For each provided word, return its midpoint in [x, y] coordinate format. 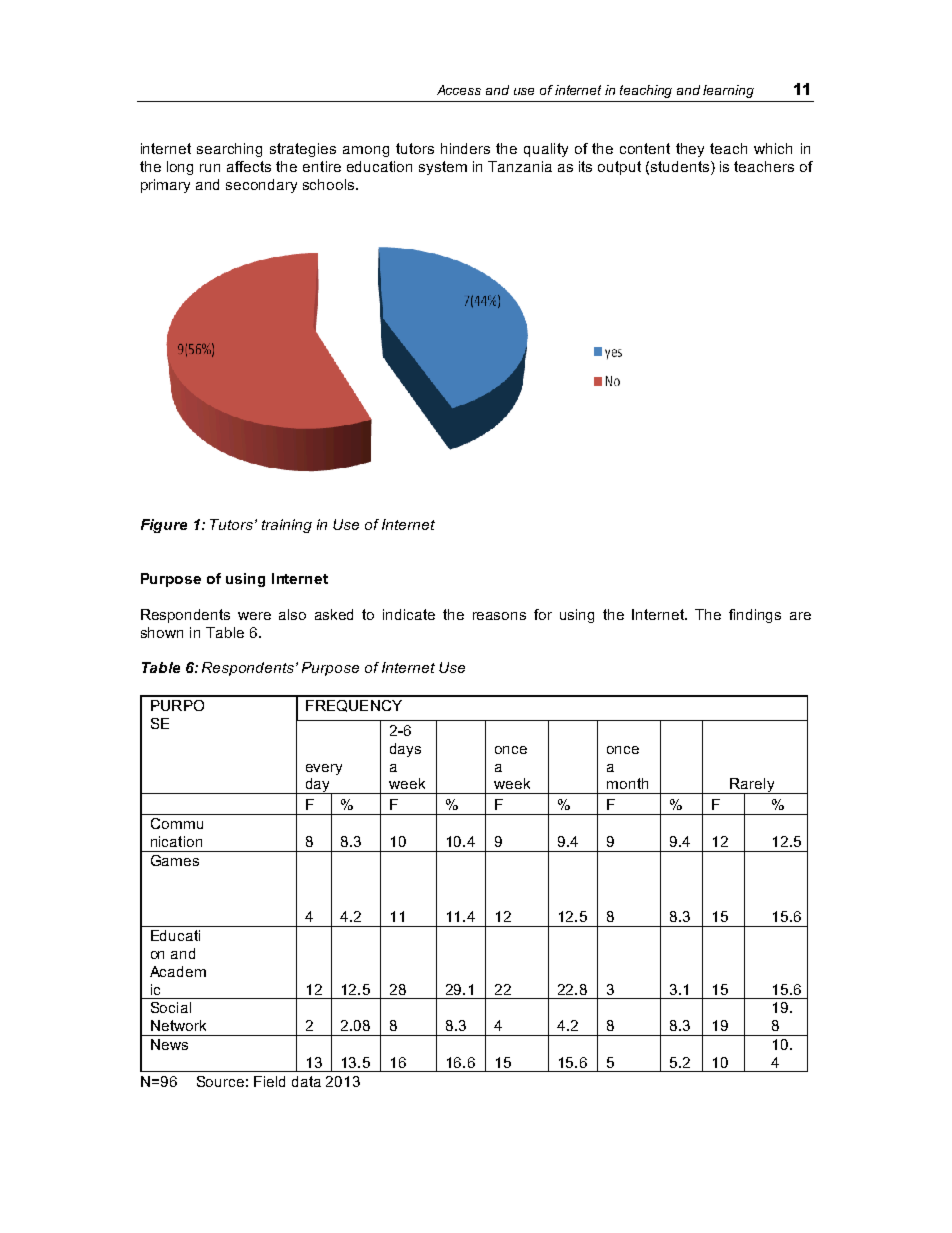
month [627, 783]
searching [229, 150]
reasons [499, 616]
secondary [261, 186]
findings [755, 616]
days [405, 750]
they [690, 150]
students [680, 166]
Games [175, 860]
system [443, 168]
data [306, 1081]
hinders [465, 148]
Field [269, 1081]
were [254, 616]
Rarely [752, 786]
